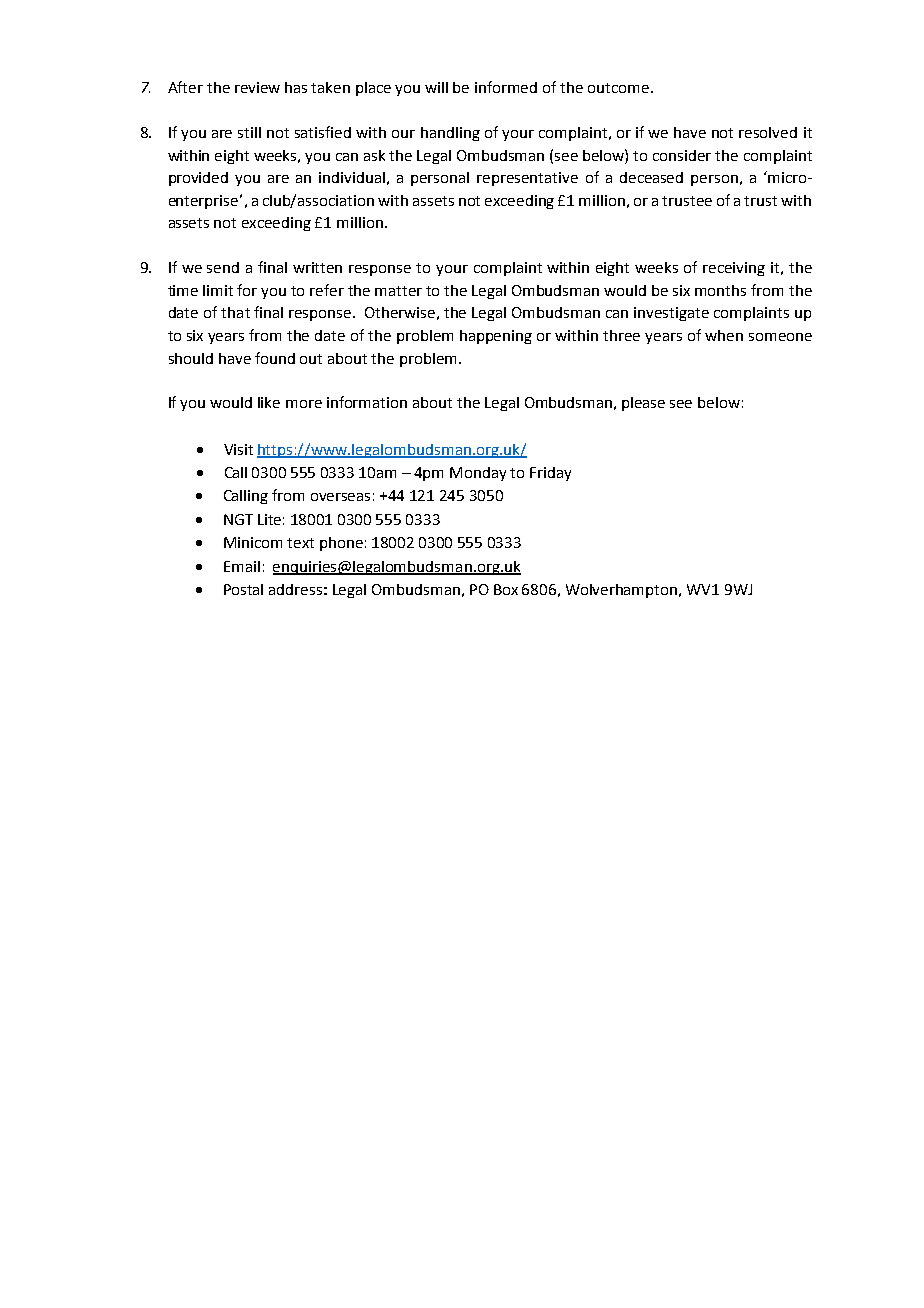  What do you see at coordinates (275, 358) in the screenshot?
I see `found` at bounding box center [275, 358].
